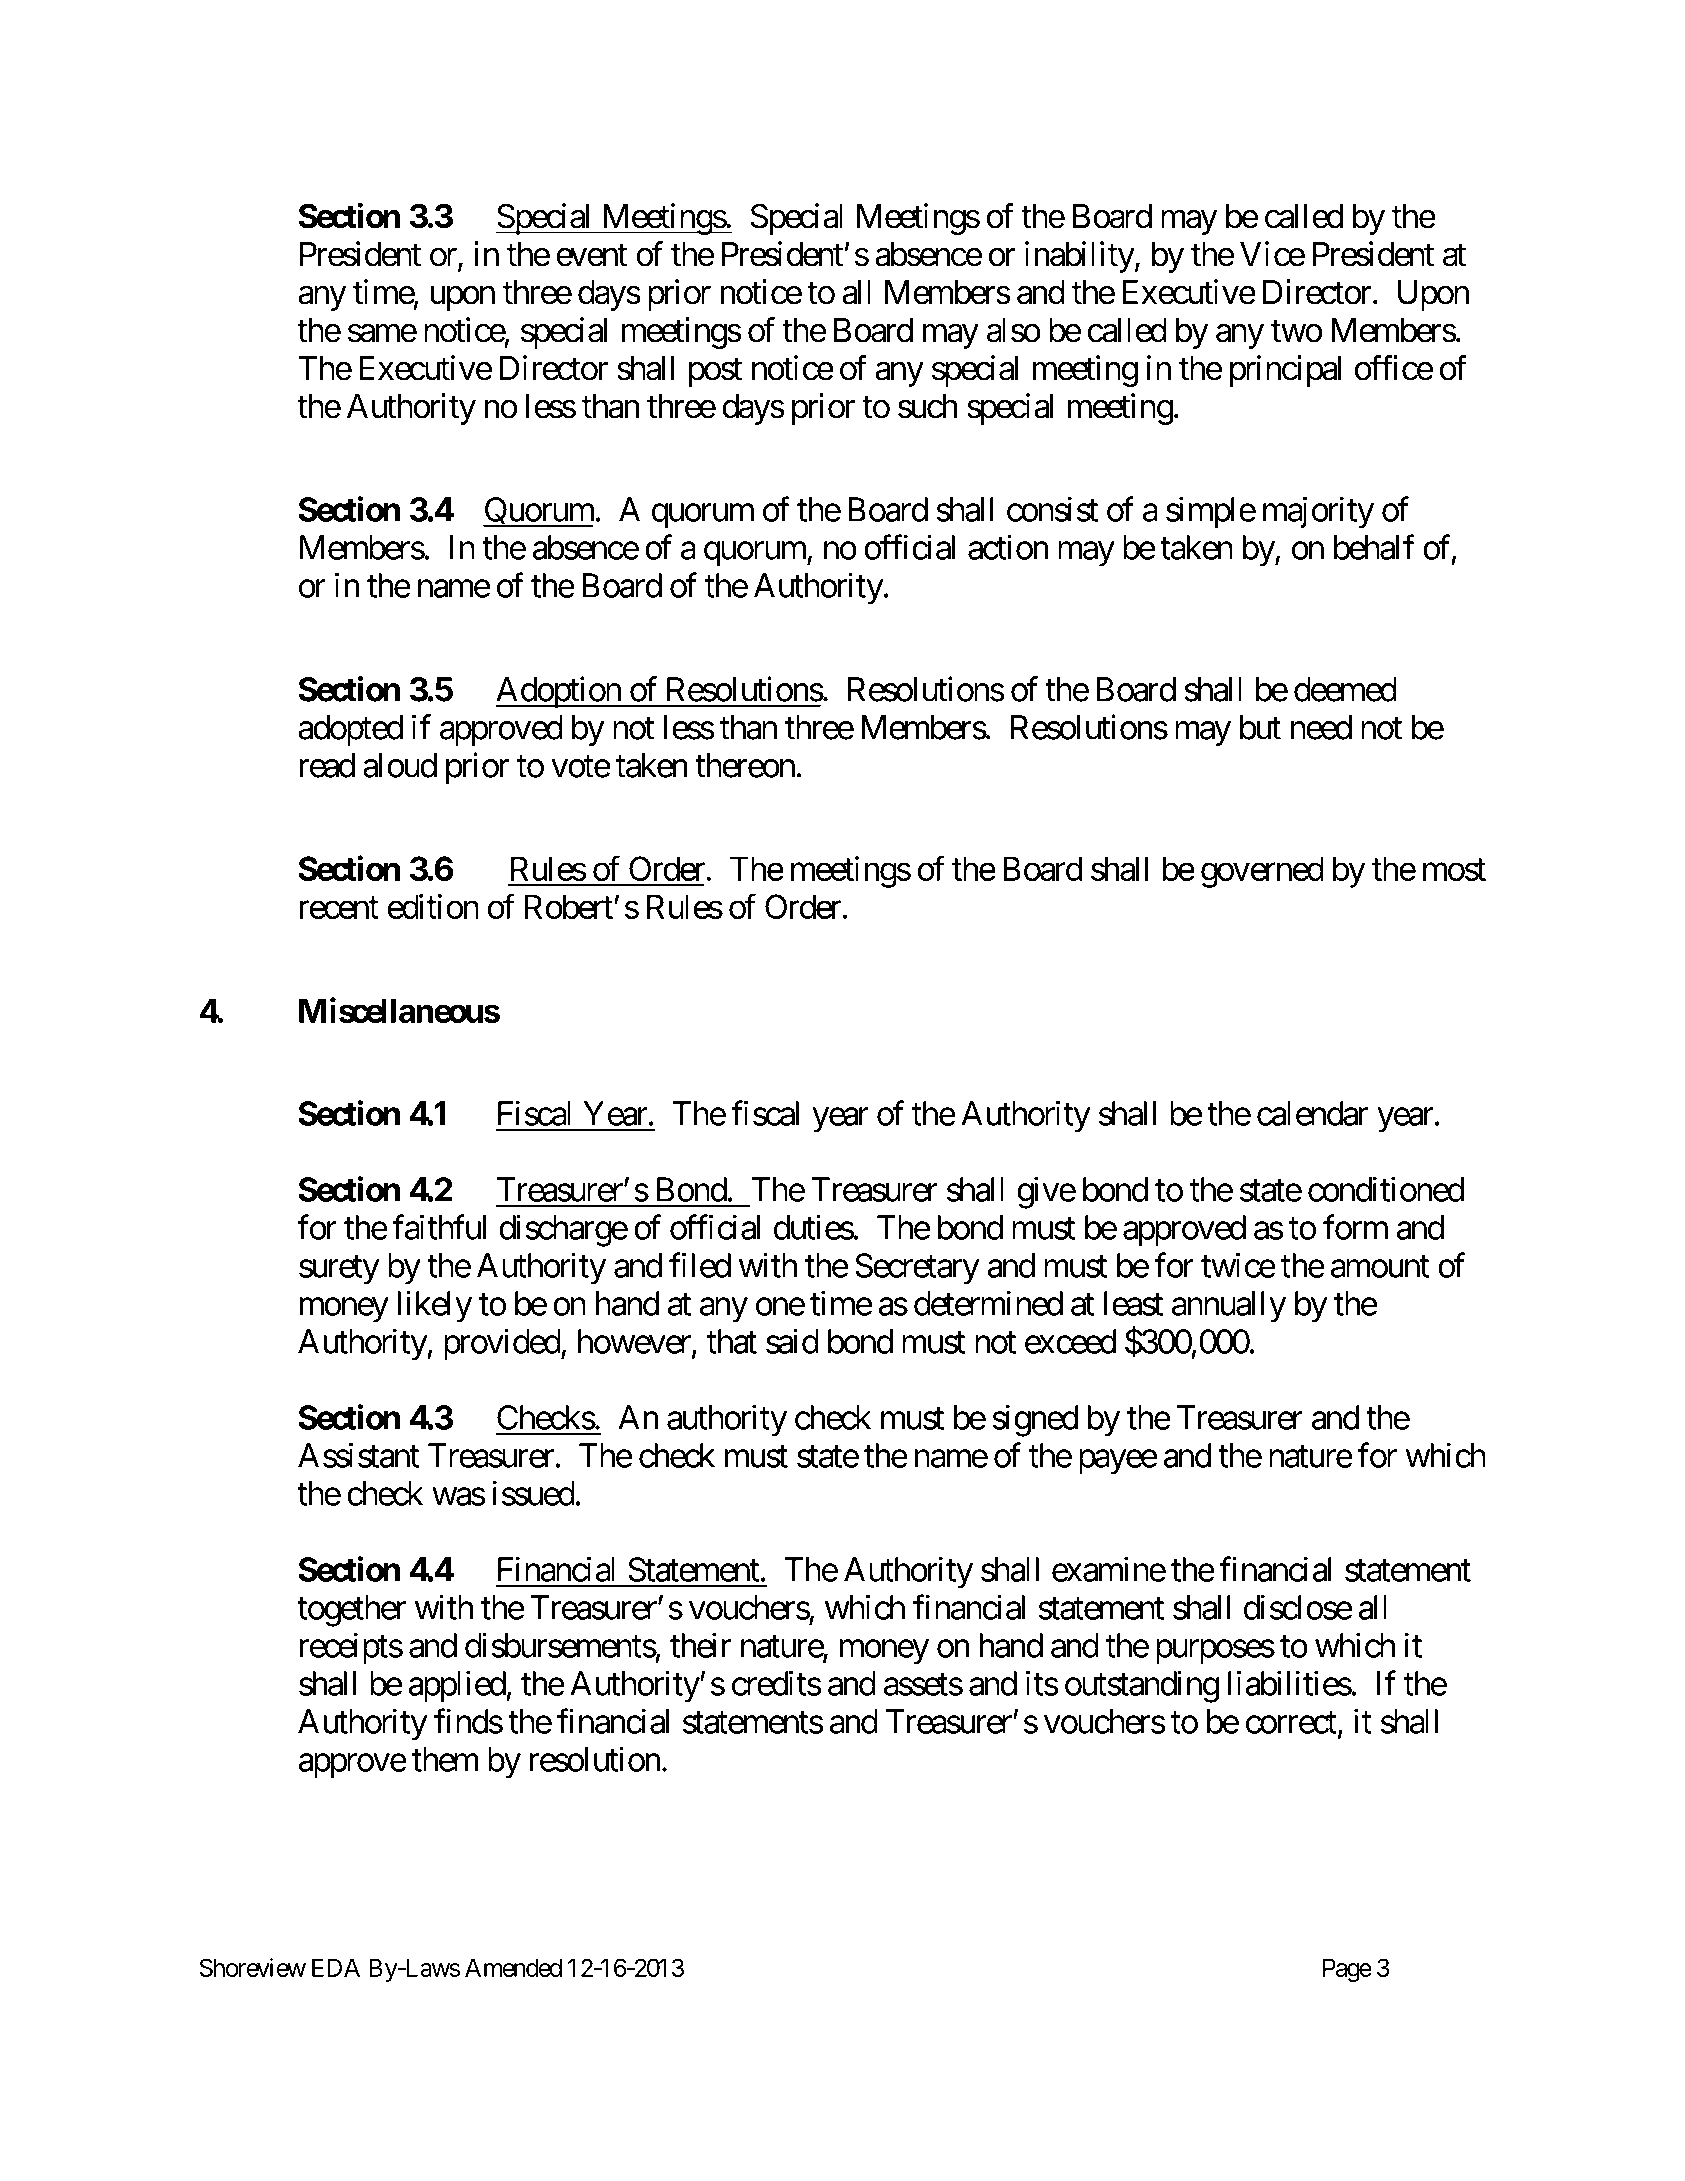  What do you see at coordinates (1035, 1421) in the screenshot?
I see `signed` at bounding box center [1035, 1421].
